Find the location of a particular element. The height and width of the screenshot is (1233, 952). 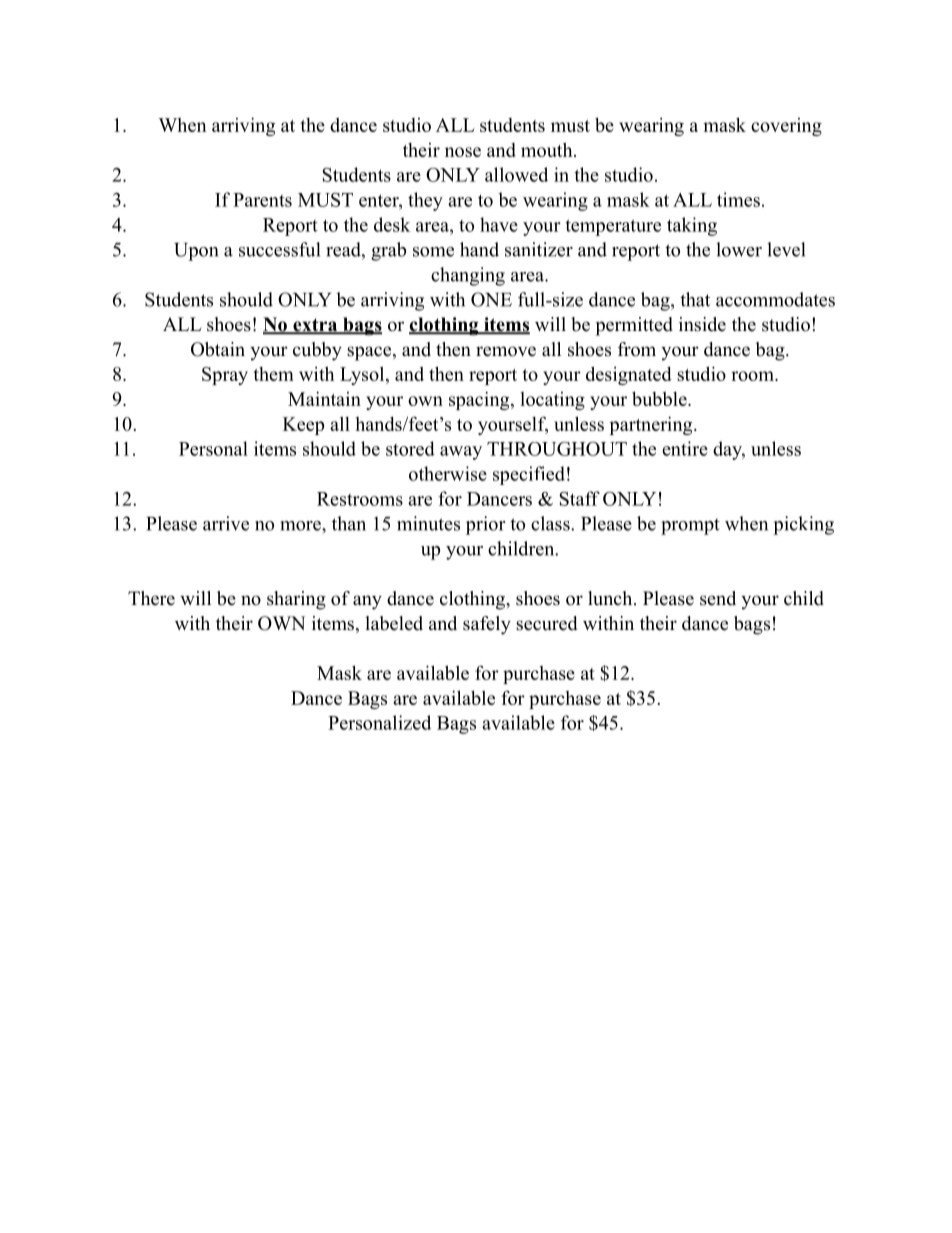

Spray is located at coordinates (225, 376).
